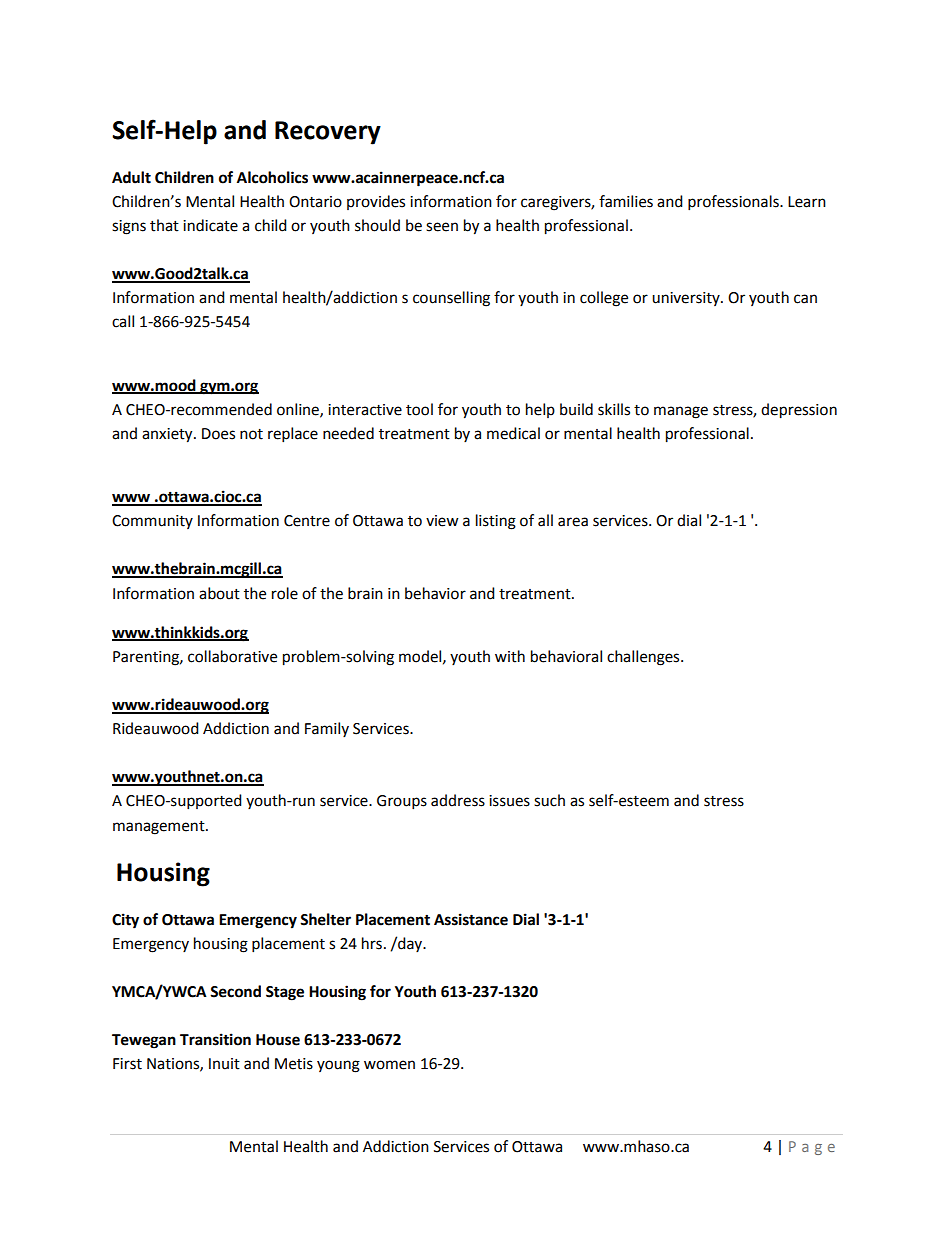 The height and width of the screenshot is (1233, 952). Describe the element at coordinates (272, 177) in the screenshot. I see `Alcoholics` at that location.
